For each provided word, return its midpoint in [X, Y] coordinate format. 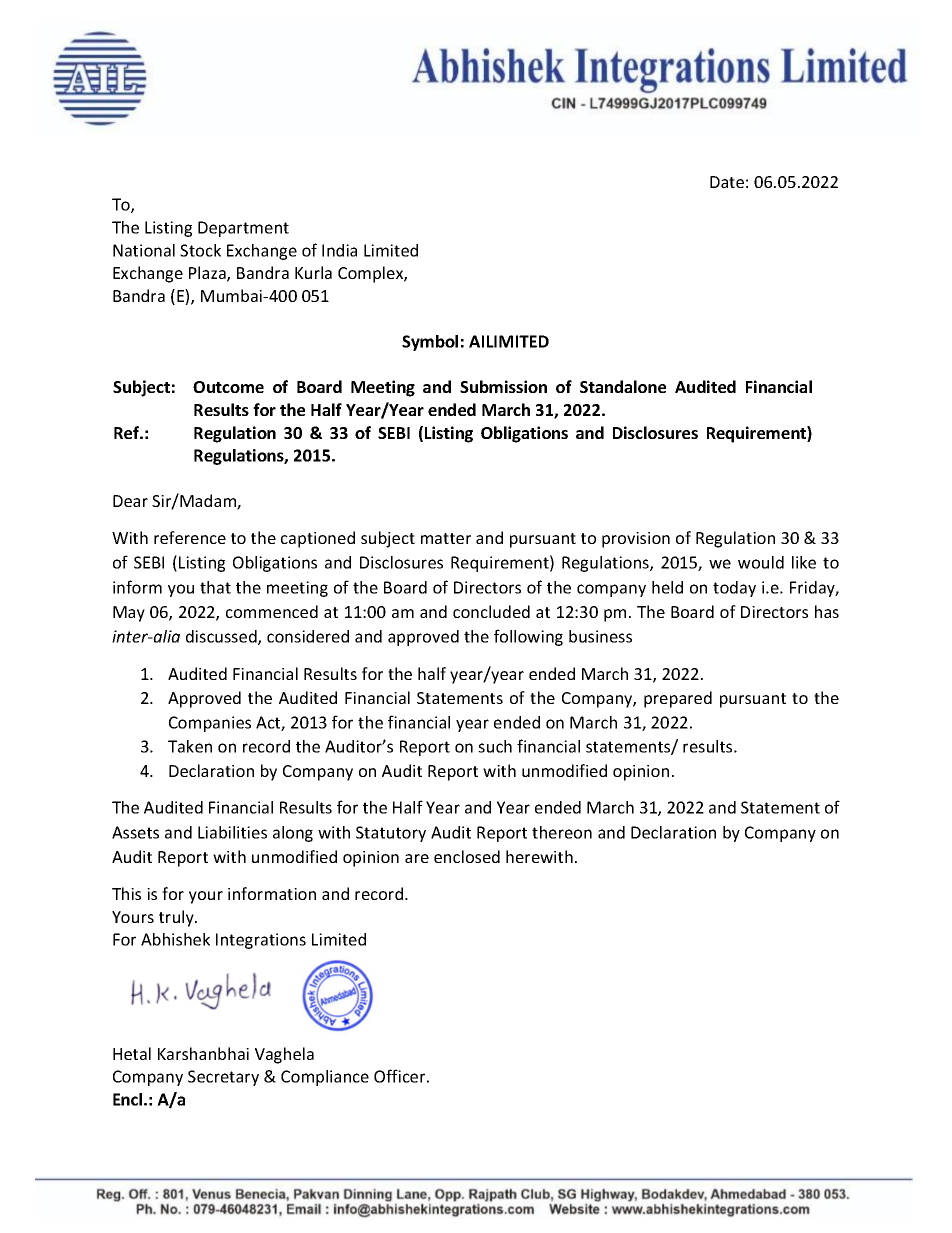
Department [243, 229]
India [339, 250]
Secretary [223, 1078]
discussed [222, 637]
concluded [491, 611]
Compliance [325, 1078]
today [734, 589]
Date [727, 182]
